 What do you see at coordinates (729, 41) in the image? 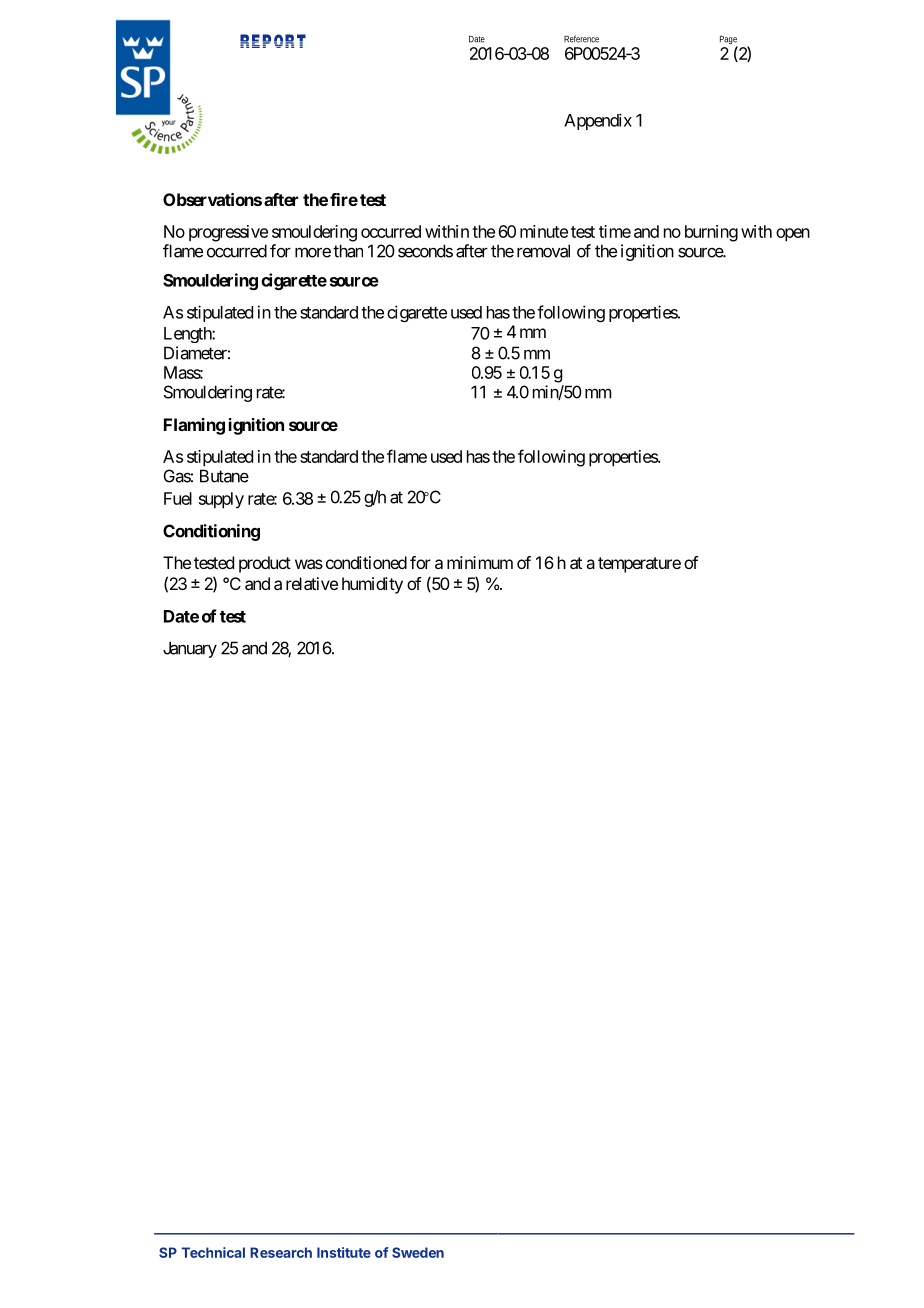
I see `Page` at bounding box center [729, 41].
